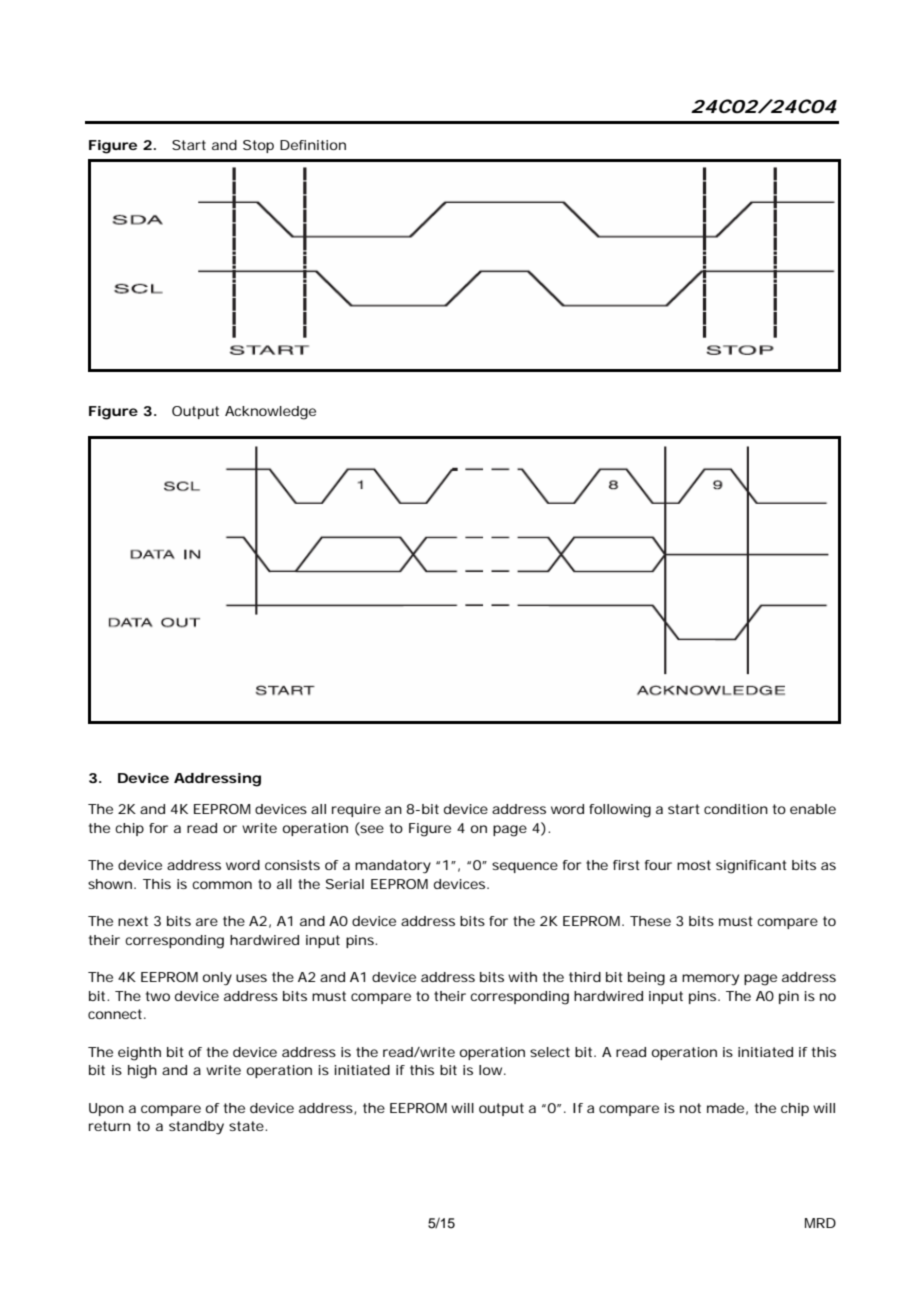  What do you see at coordinates (313, 145) in the screenshot?
I see `Definition` at bounding box center [313, 145].
